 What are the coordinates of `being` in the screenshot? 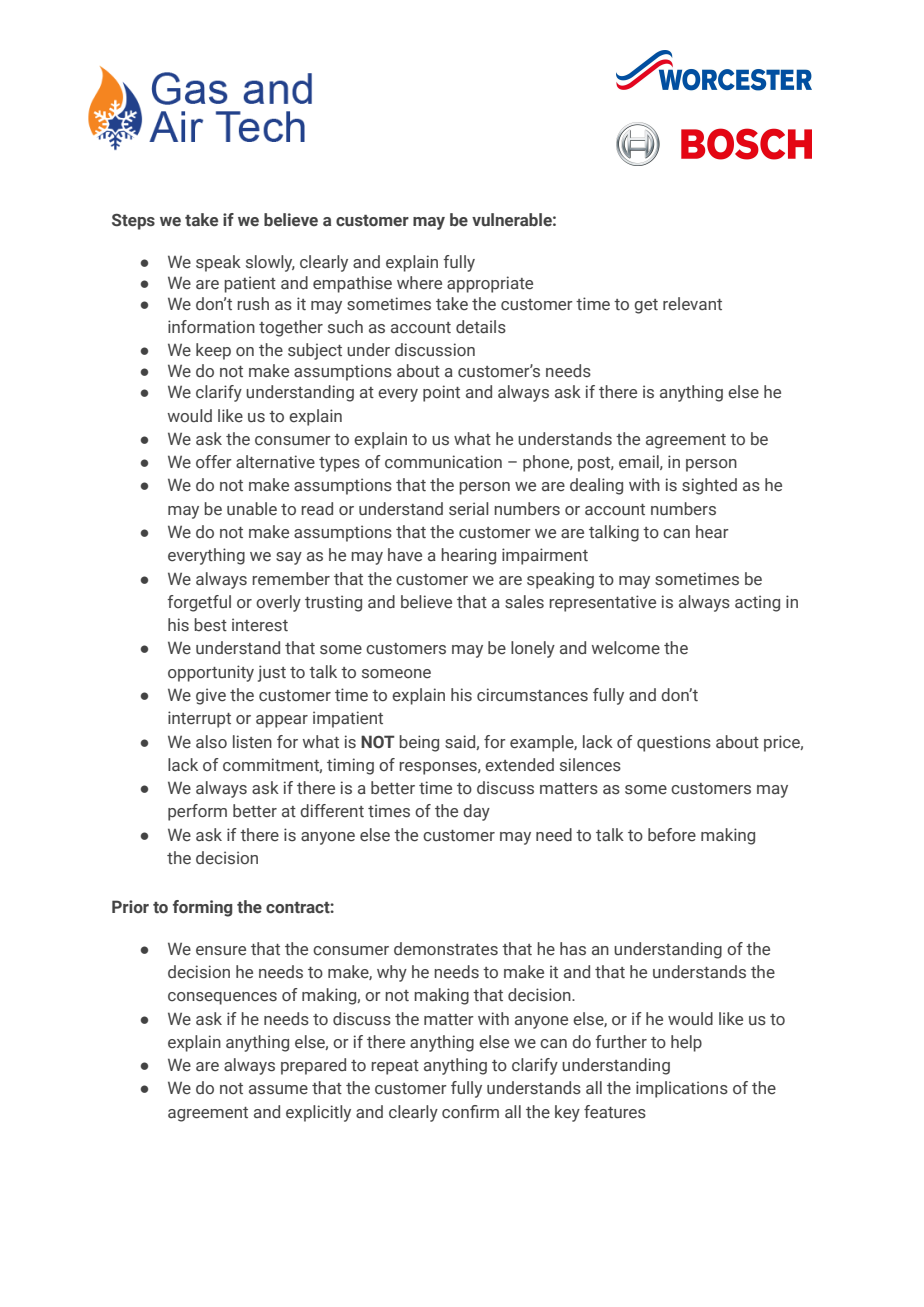 It's located at (419, 743).
